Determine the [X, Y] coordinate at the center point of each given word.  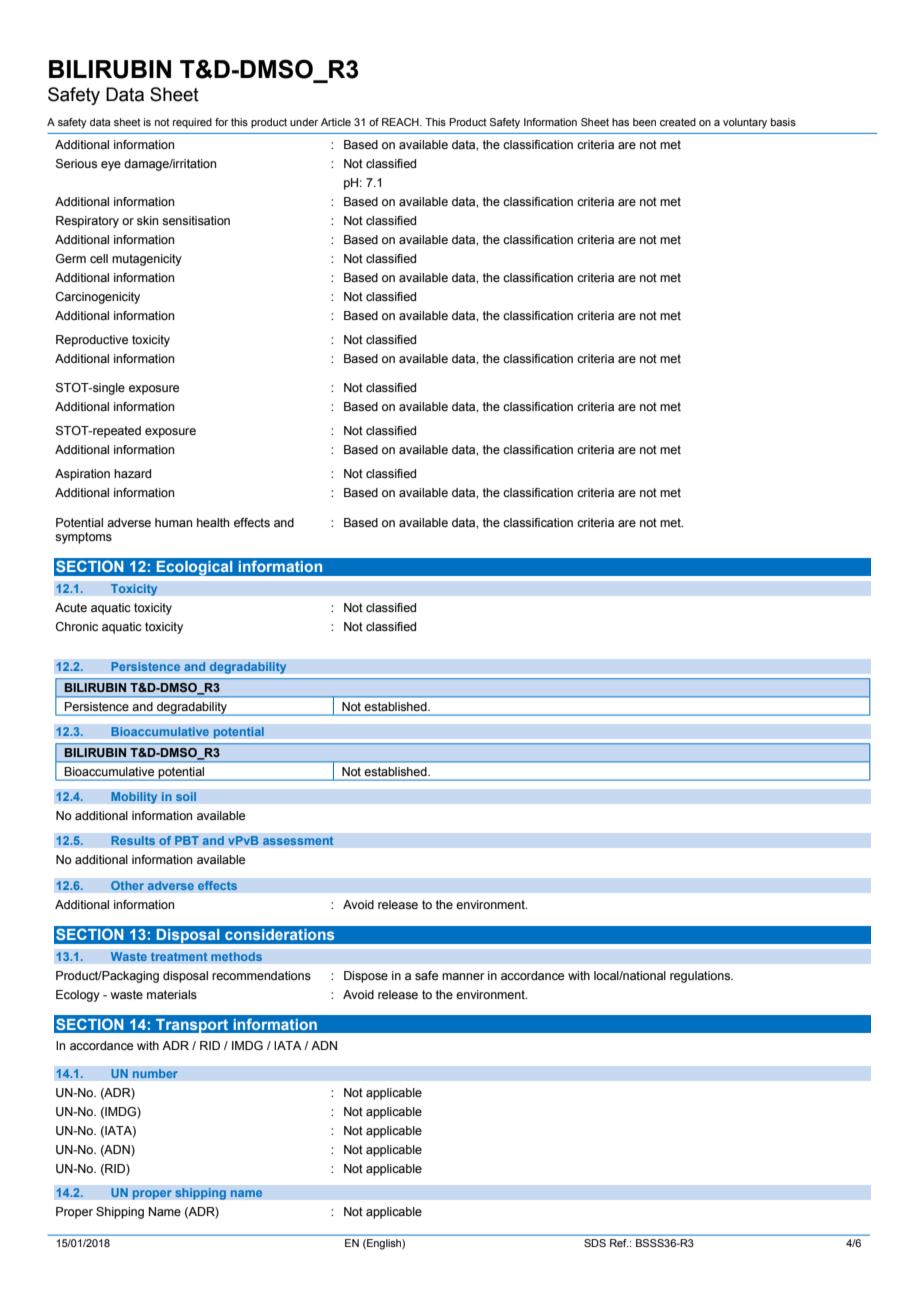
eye [111, 166]
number [155, 1074]
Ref [619, 1243]
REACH [401, 122]
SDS [595, 1243]
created [678, 122]
